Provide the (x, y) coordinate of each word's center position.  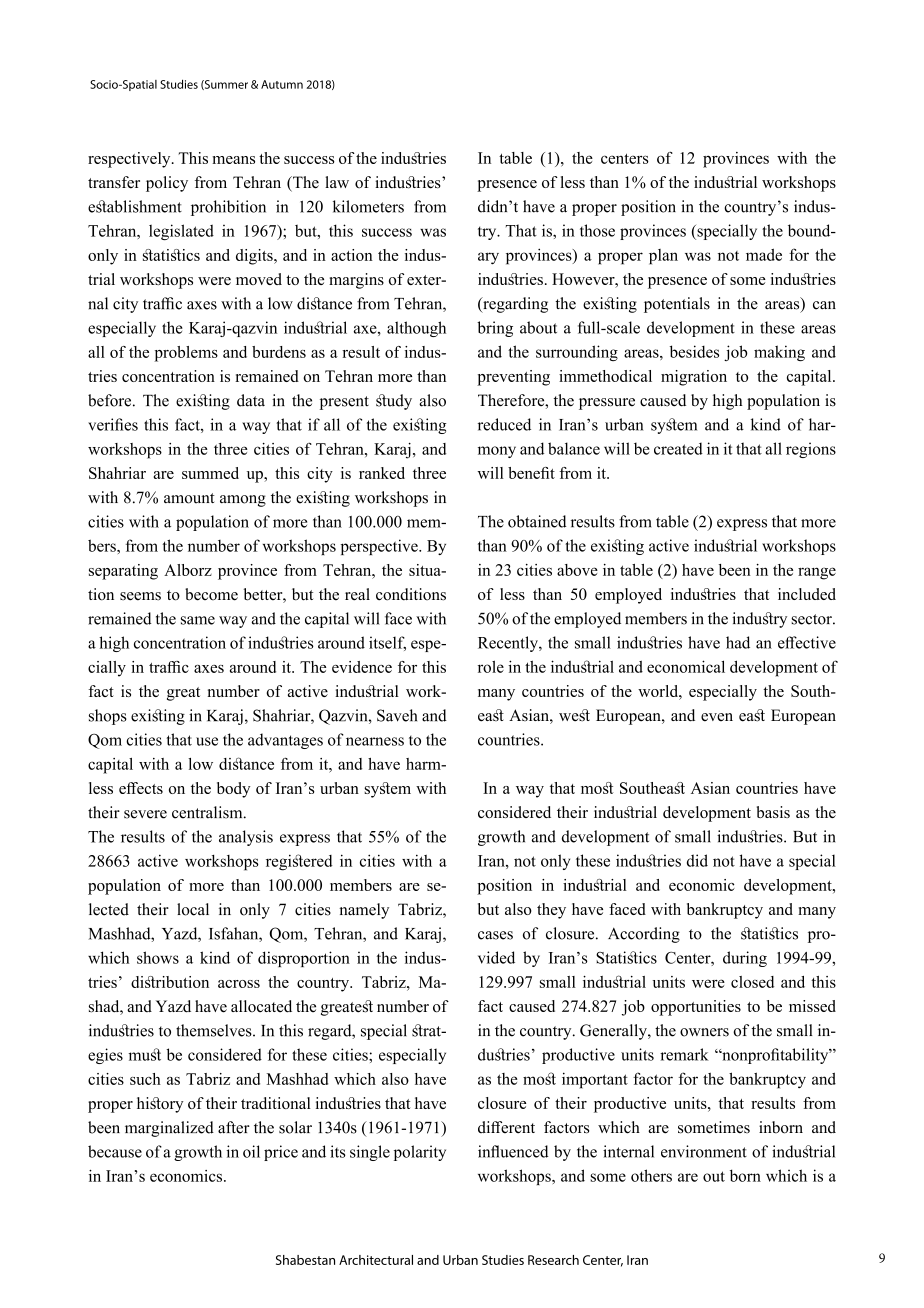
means (233, 160)
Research (553, 1260)
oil (251, 1151)
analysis (246, 838)
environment (704, 1151)
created (678, 448)
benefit (531, 473)
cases (495, 935)
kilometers (368, 206)
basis (773, 812)
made (764, 254)
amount (189, 498)
